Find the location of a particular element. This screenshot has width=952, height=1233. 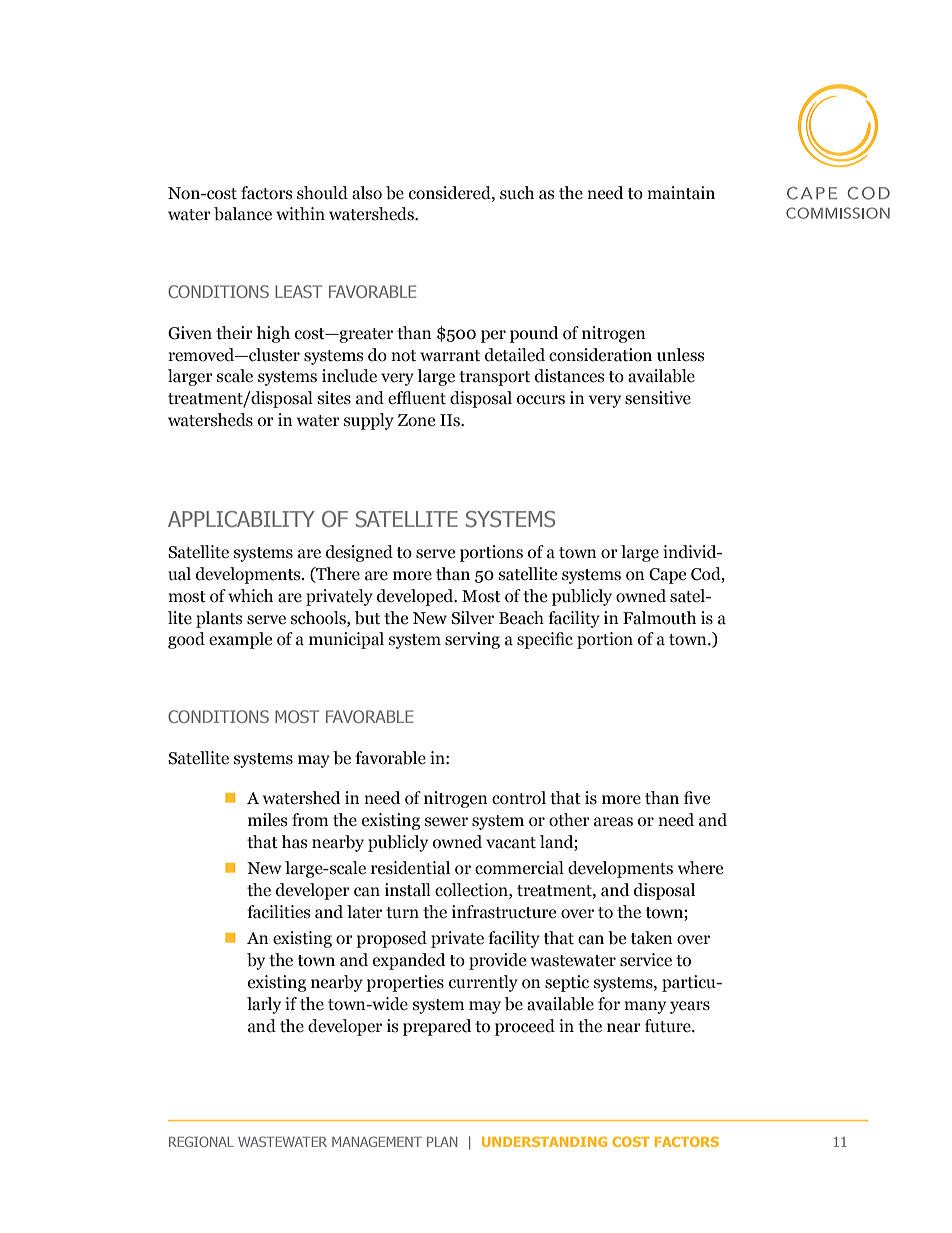

maintain is located at coordinates (681, 193).
